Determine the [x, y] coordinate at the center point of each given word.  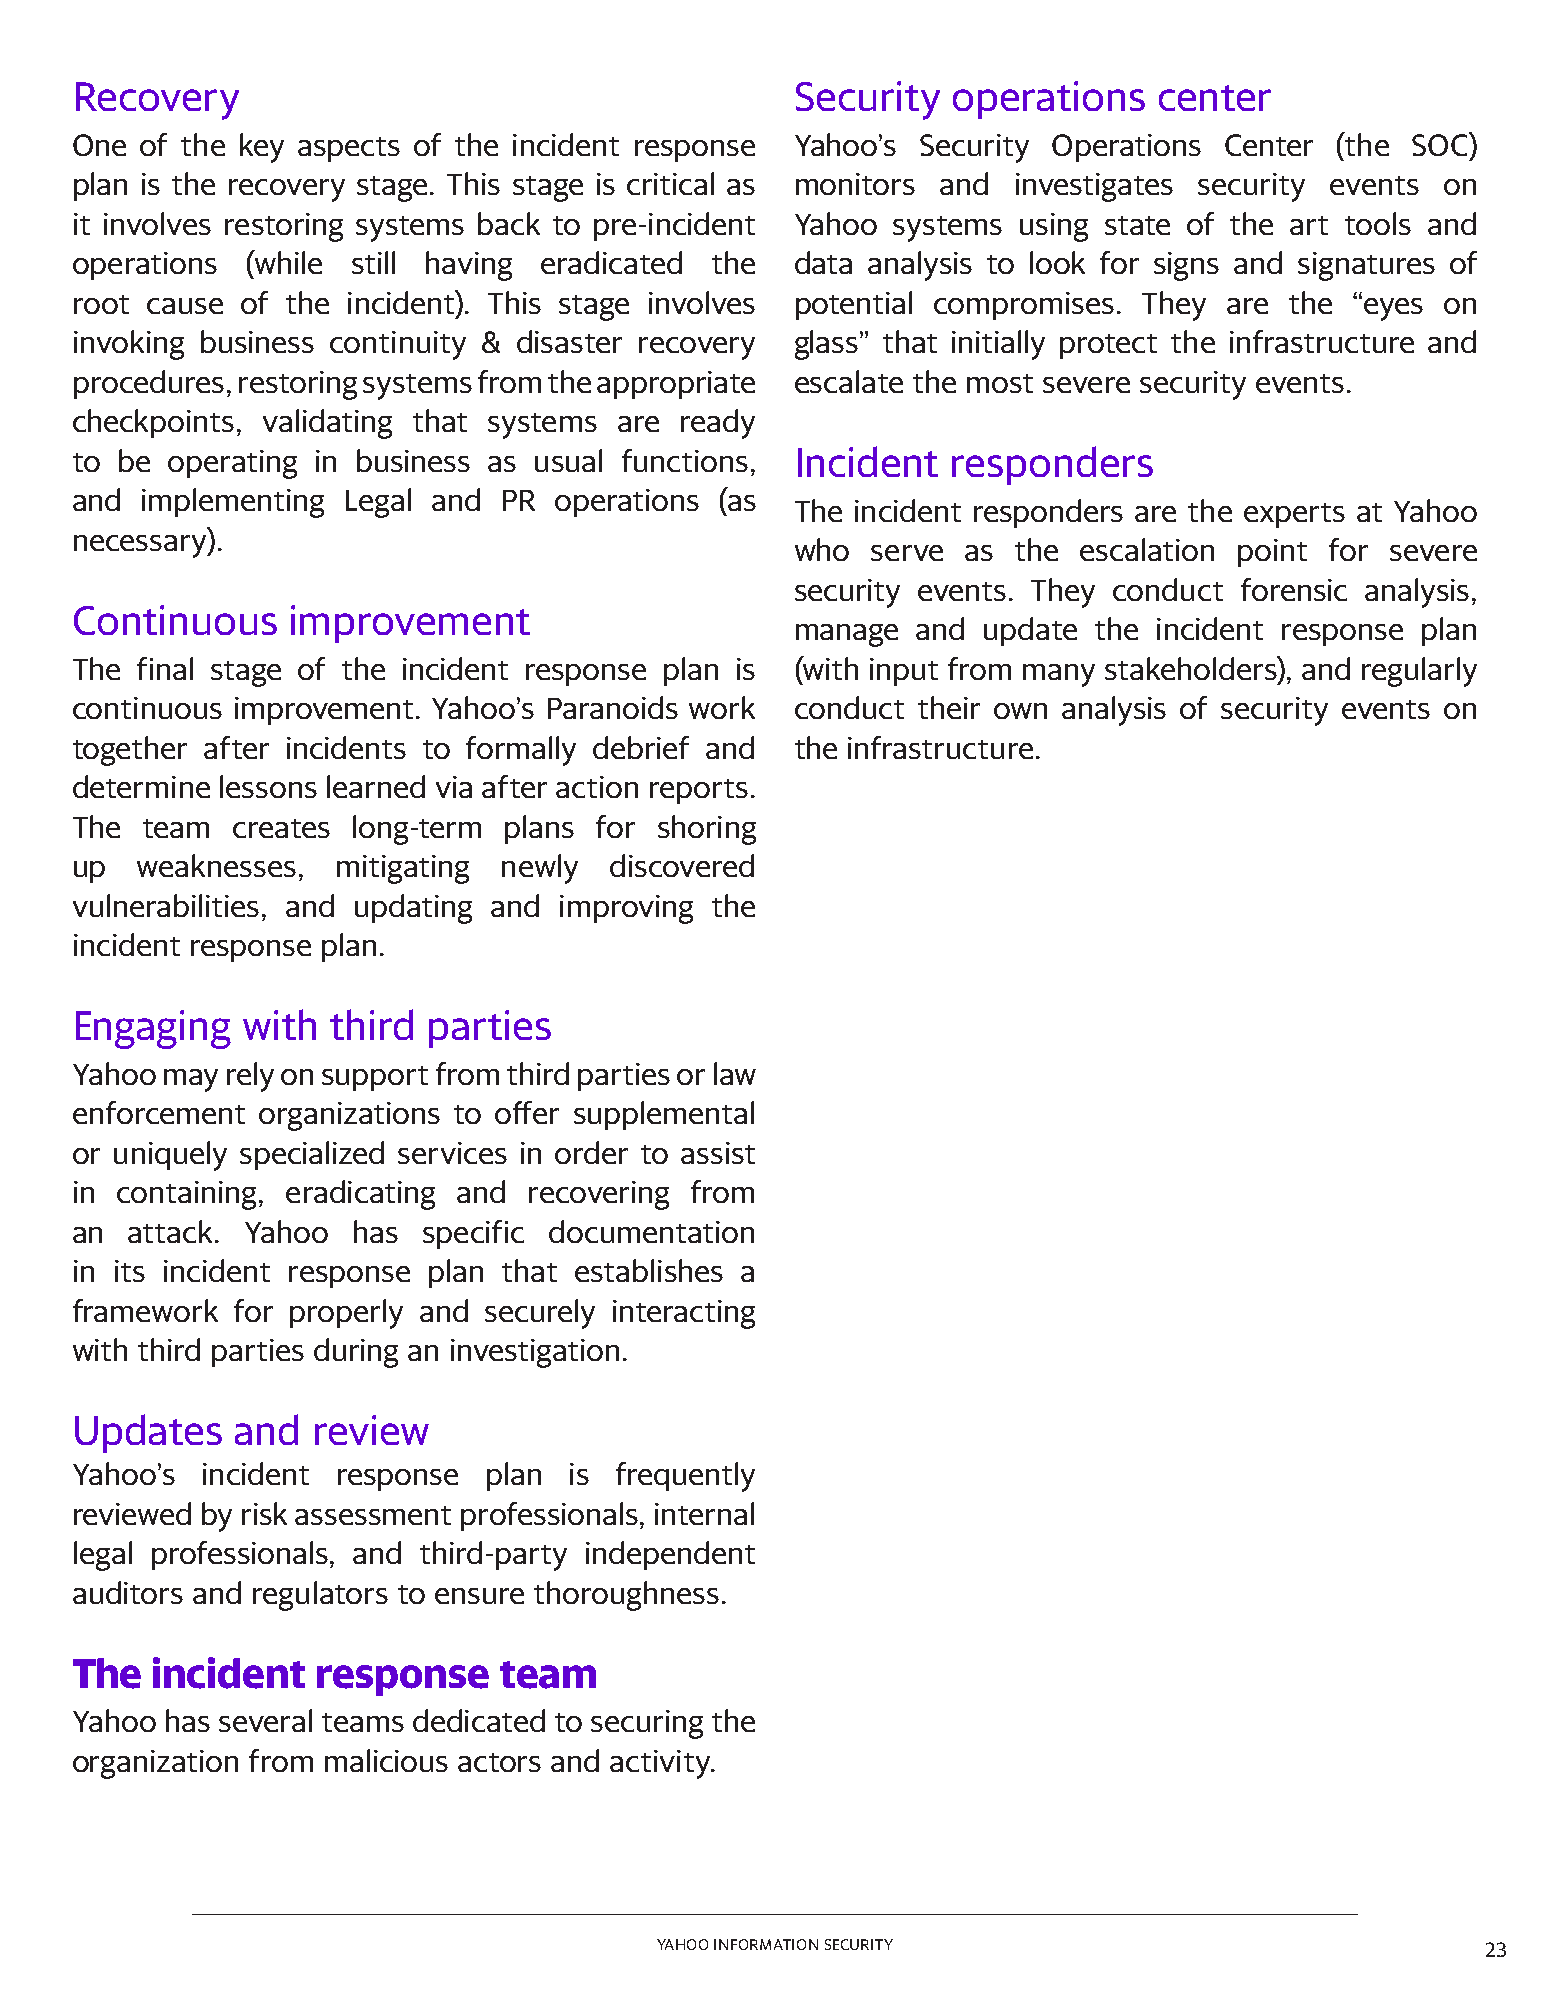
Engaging [153, 1029]
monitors [855, 184]
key [262, 148]
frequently [685, 1477]
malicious [386, 1760]
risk [264, 1513]
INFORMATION [766, 1944]
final [165, 668]
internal [704, 1513]
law [735, 1073]
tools [1378, 223]
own [1020, 711]
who [822, 549]
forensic [1294, 589]
